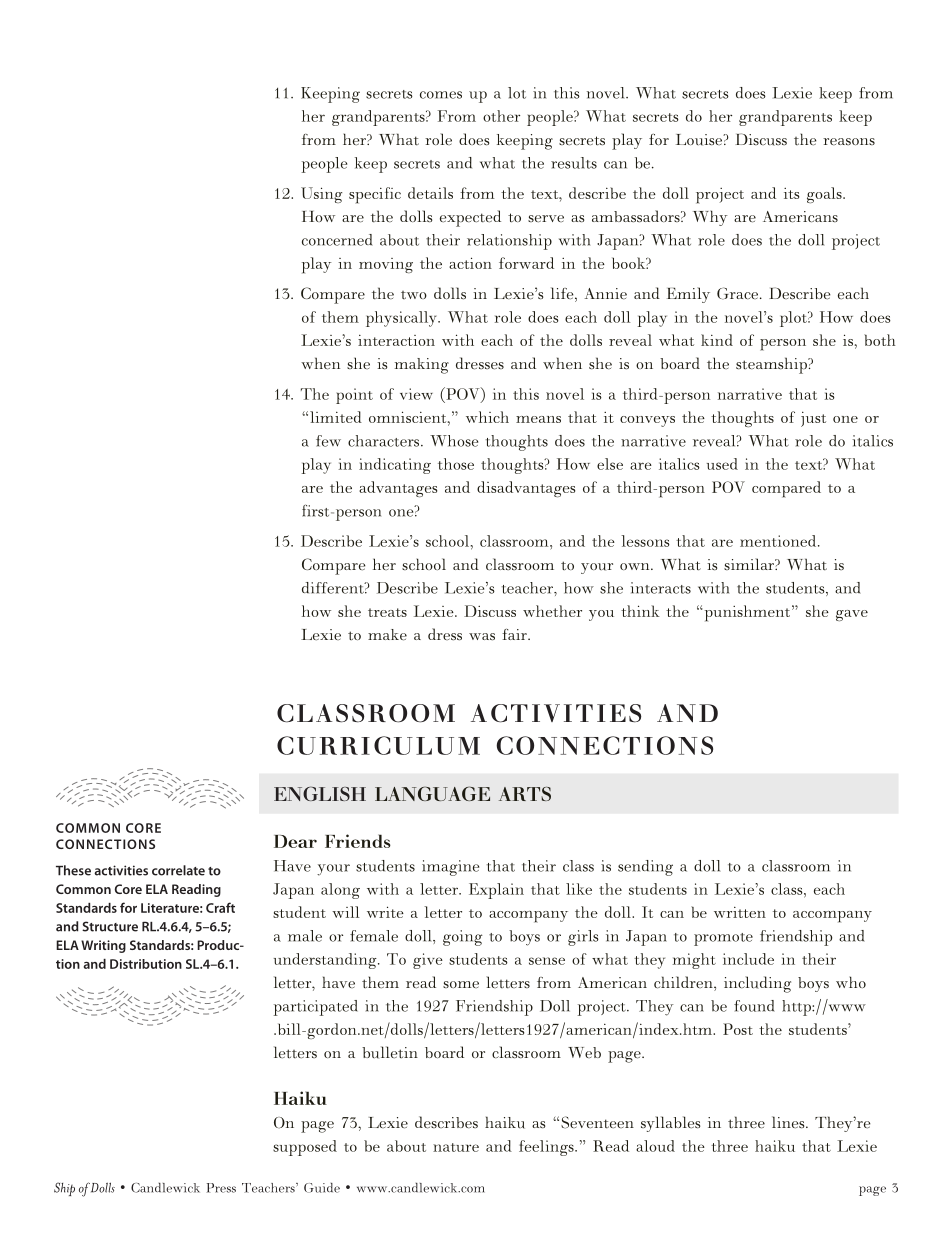  I want to click on those, so click(456, 464).
